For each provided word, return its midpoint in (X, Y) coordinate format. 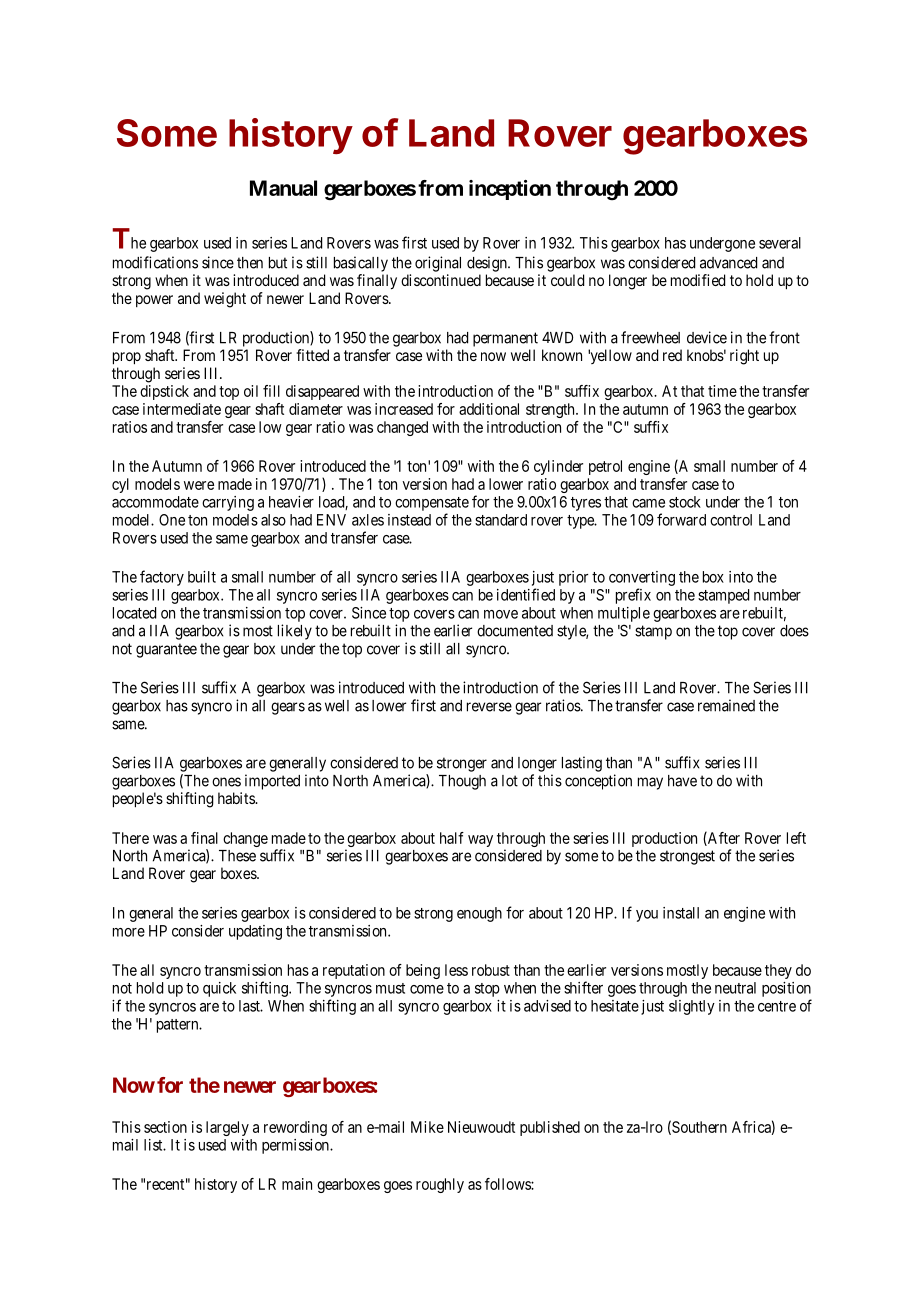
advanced (728, 263)
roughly (440, 1185)
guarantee (166, 650)
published (550, 1128)
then (250, 263)
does (794, 631)
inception (510, 190)
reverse (489, 707)
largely (227, 1128)
